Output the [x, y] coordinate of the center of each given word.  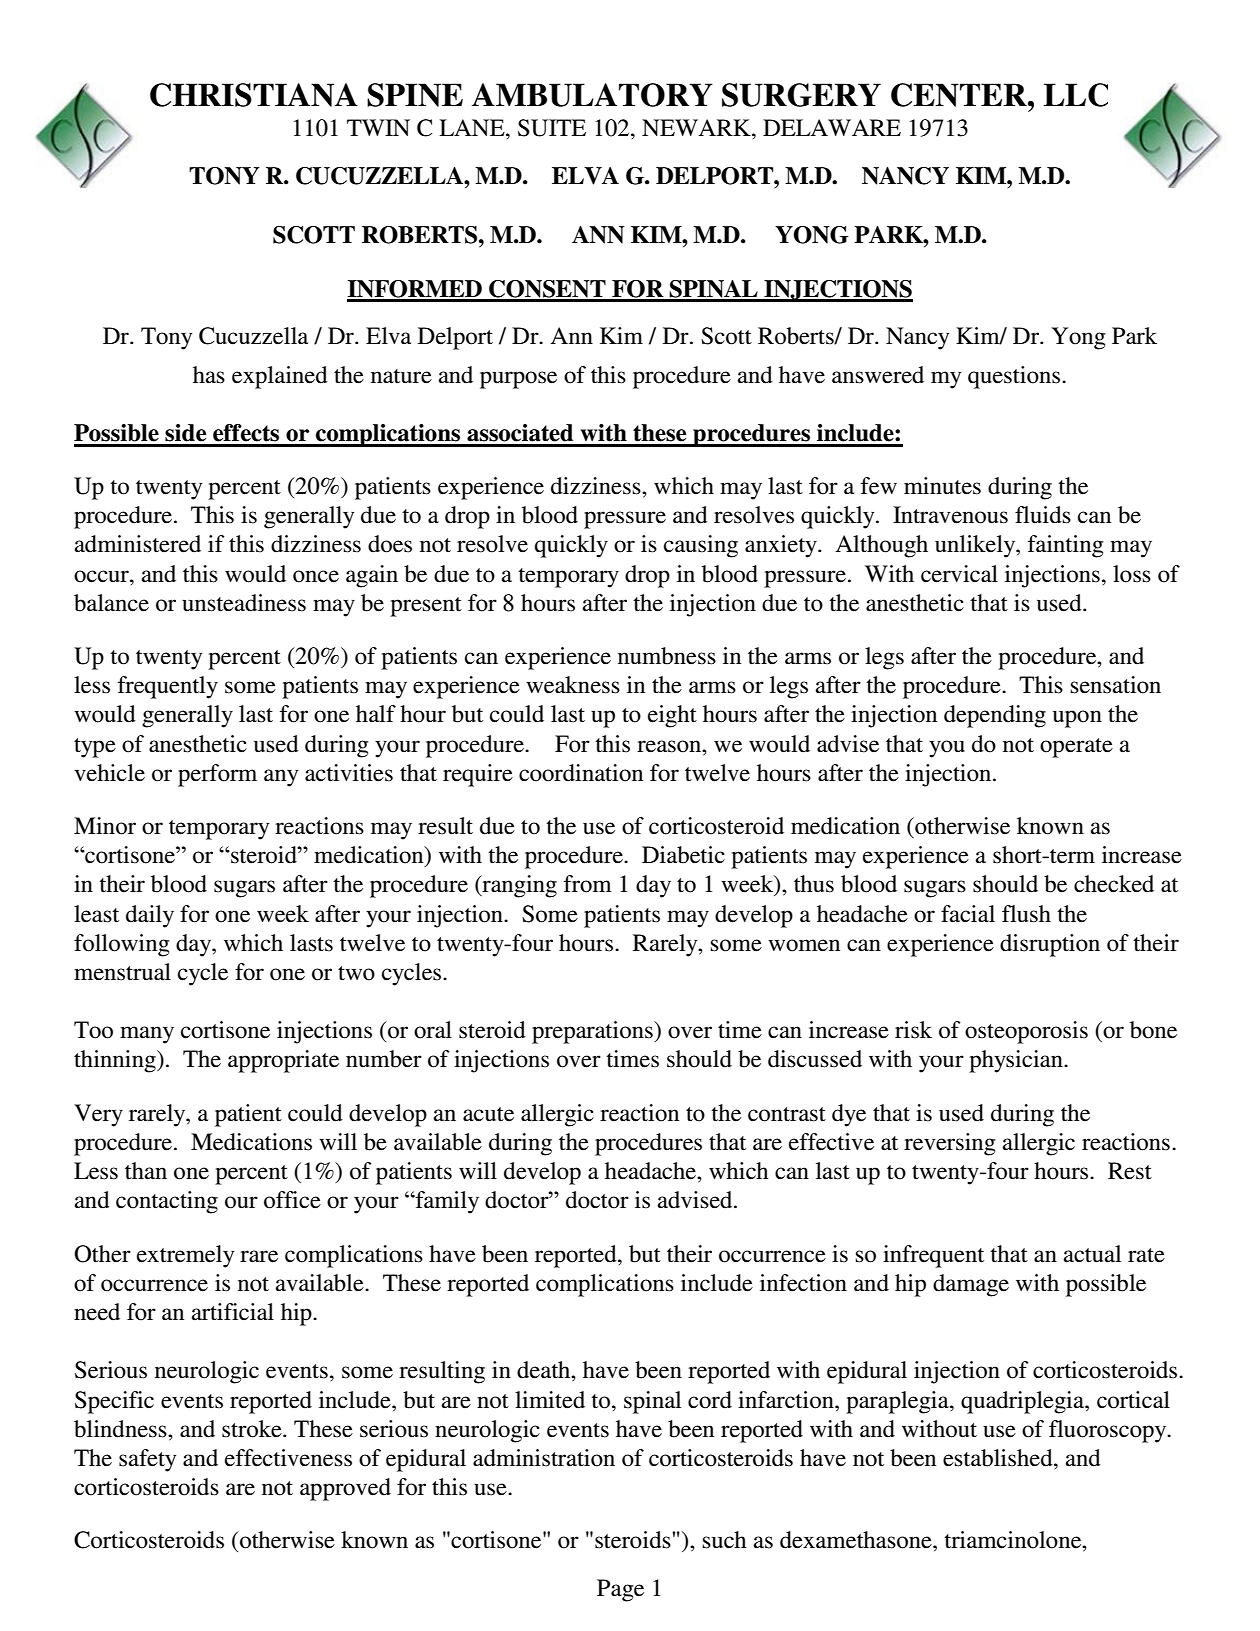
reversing [949, 1144]
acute [488, 1114]
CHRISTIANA [254, 95]
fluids [1043, 515]
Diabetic [683, 855]
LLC [1076, 95]
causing [701, 546]
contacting [167, 1202]
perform [217, 775]
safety [147, 1460]
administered [138, 544]
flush [1026, 914]
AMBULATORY [592, 95]
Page [620, 1590]
